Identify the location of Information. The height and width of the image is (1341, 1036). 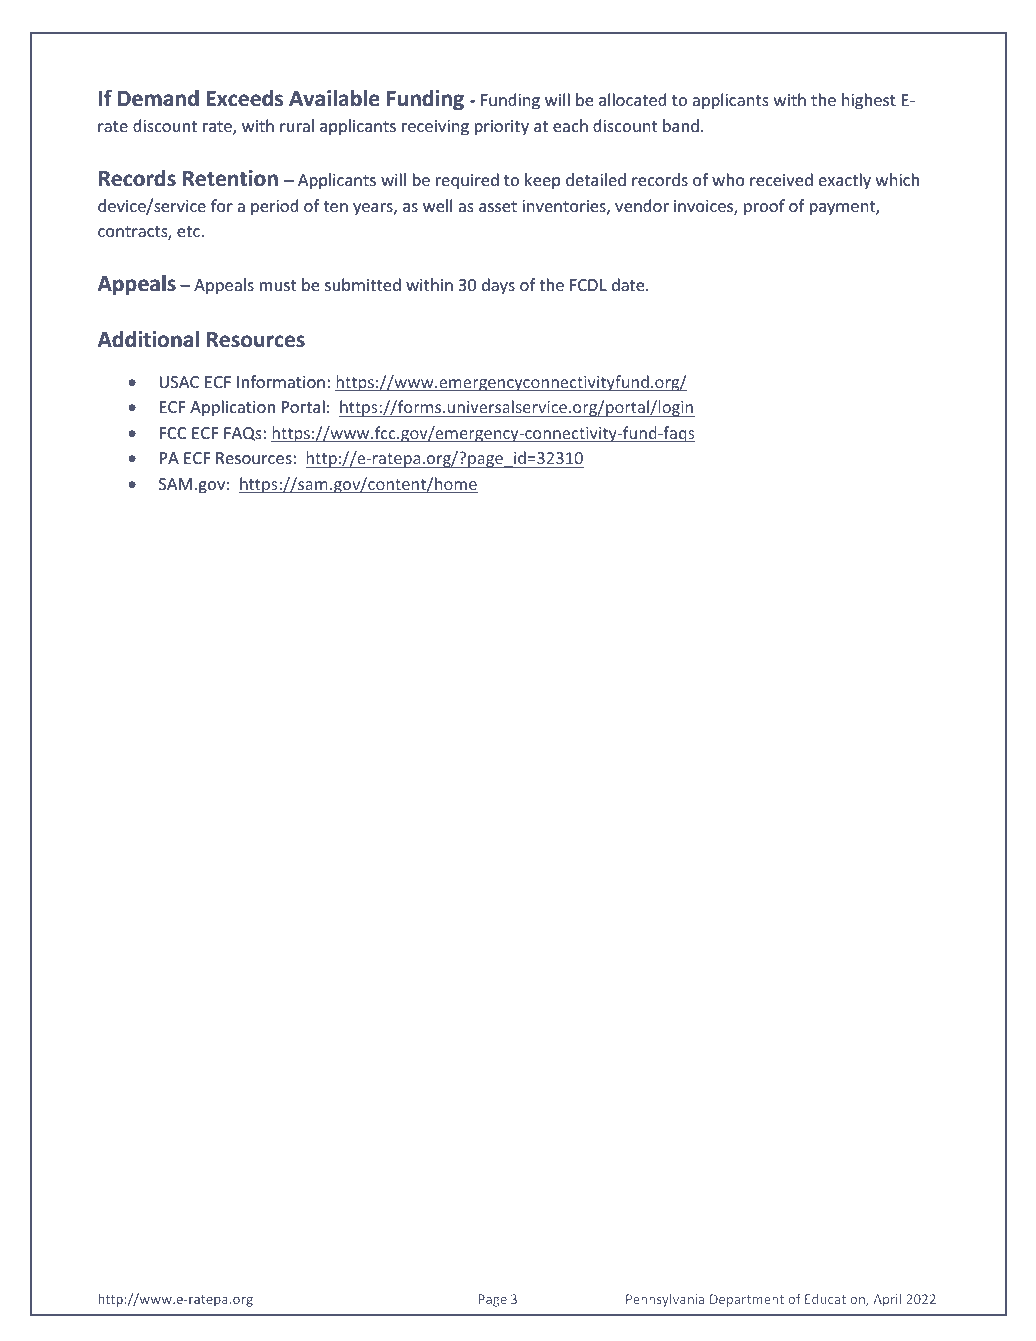
(281, 381).
